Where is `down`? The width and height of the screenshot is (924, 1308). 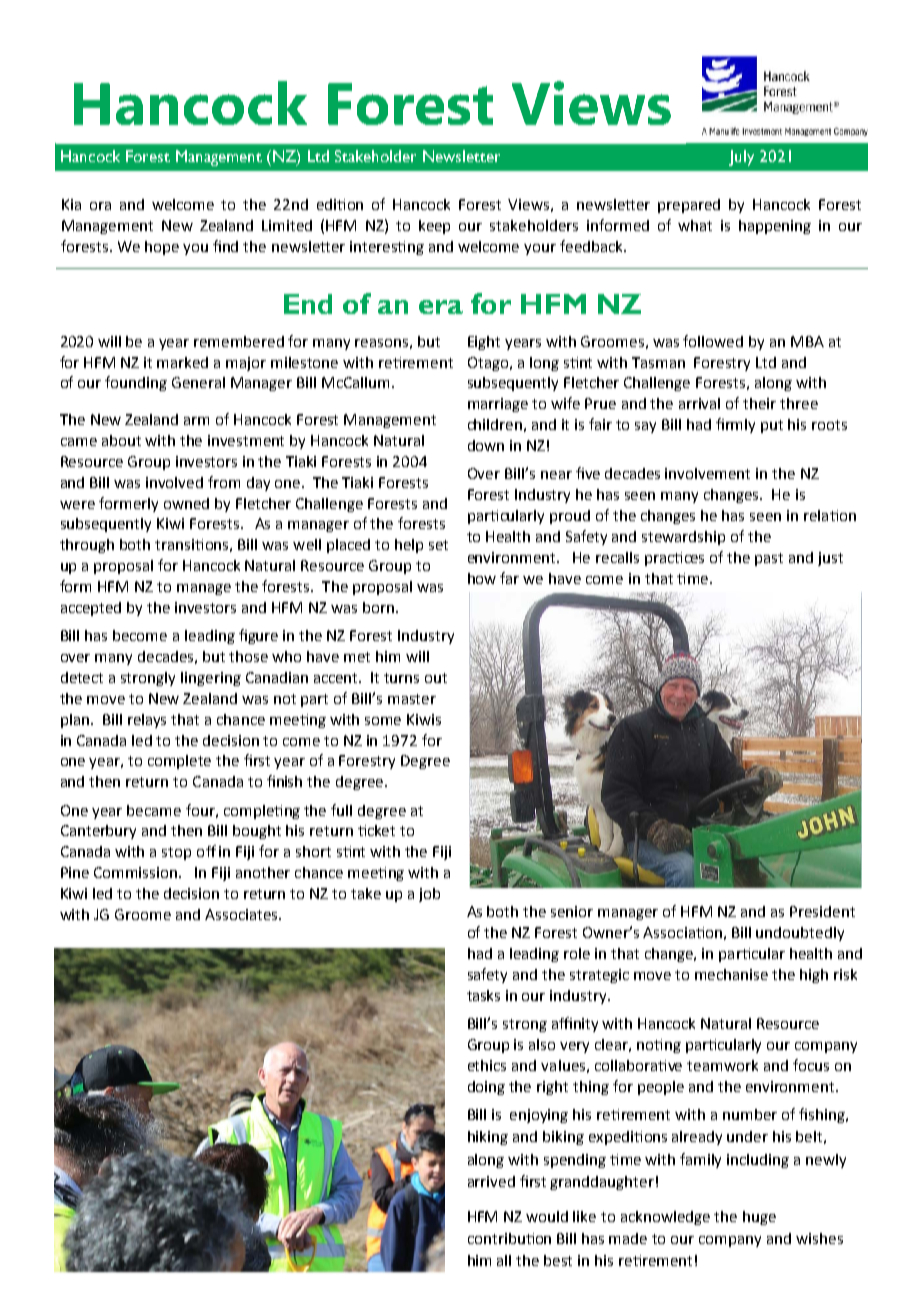 down is located at coordinates (486, 445).
